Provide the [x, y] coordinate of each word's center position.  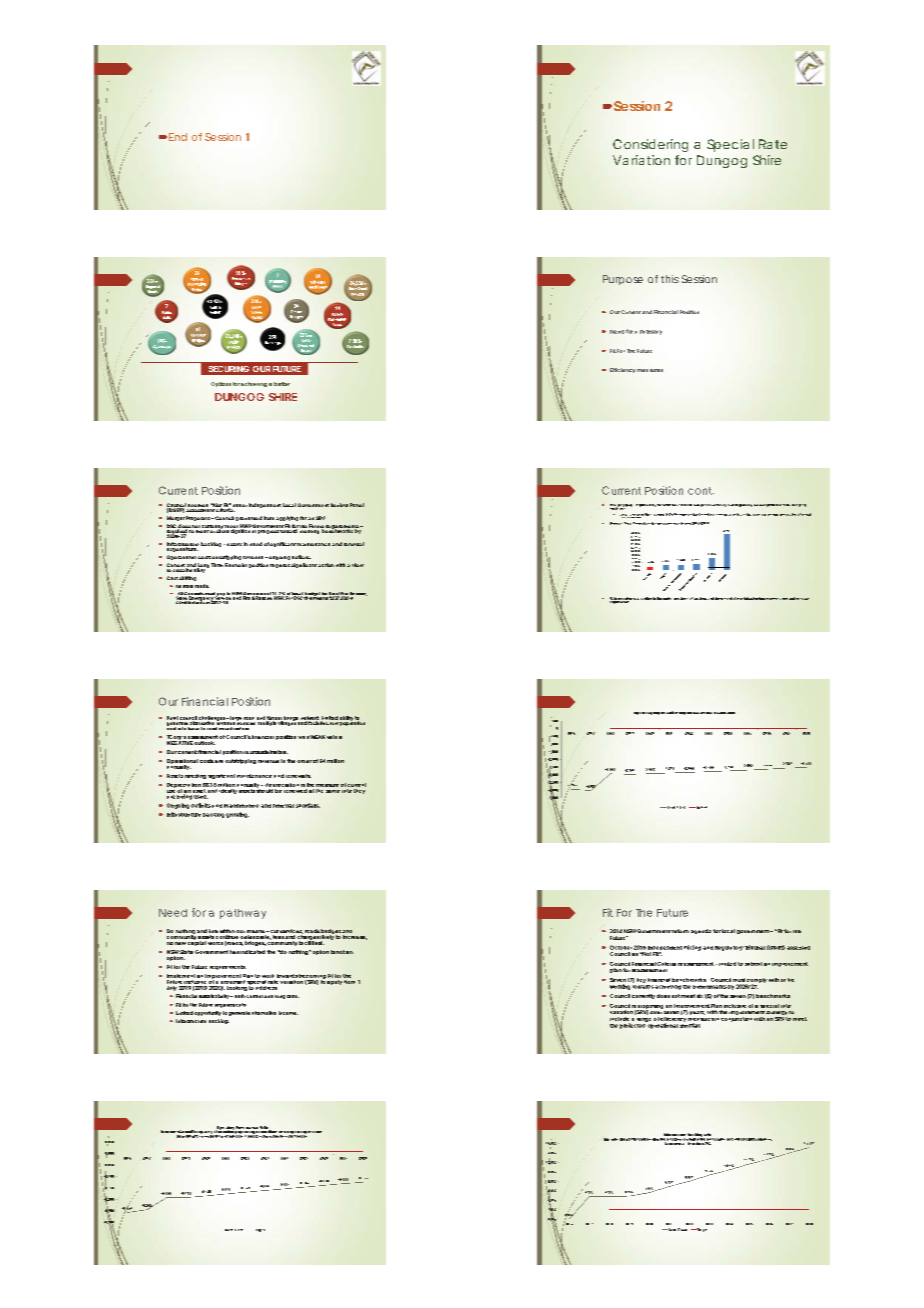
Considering [650, 145]
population [352, 722]
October [621, 947]
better [282, 384]
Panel [357, 505]
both [238, 996]
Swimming [279, 283]
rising [631, 516]
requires [280, 566]
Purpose [623, 280]
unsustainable [269, 752]
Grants [699, 713]
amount [721, 515]
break [252, 1135]
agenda [701, 931]
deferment [723, 598]
